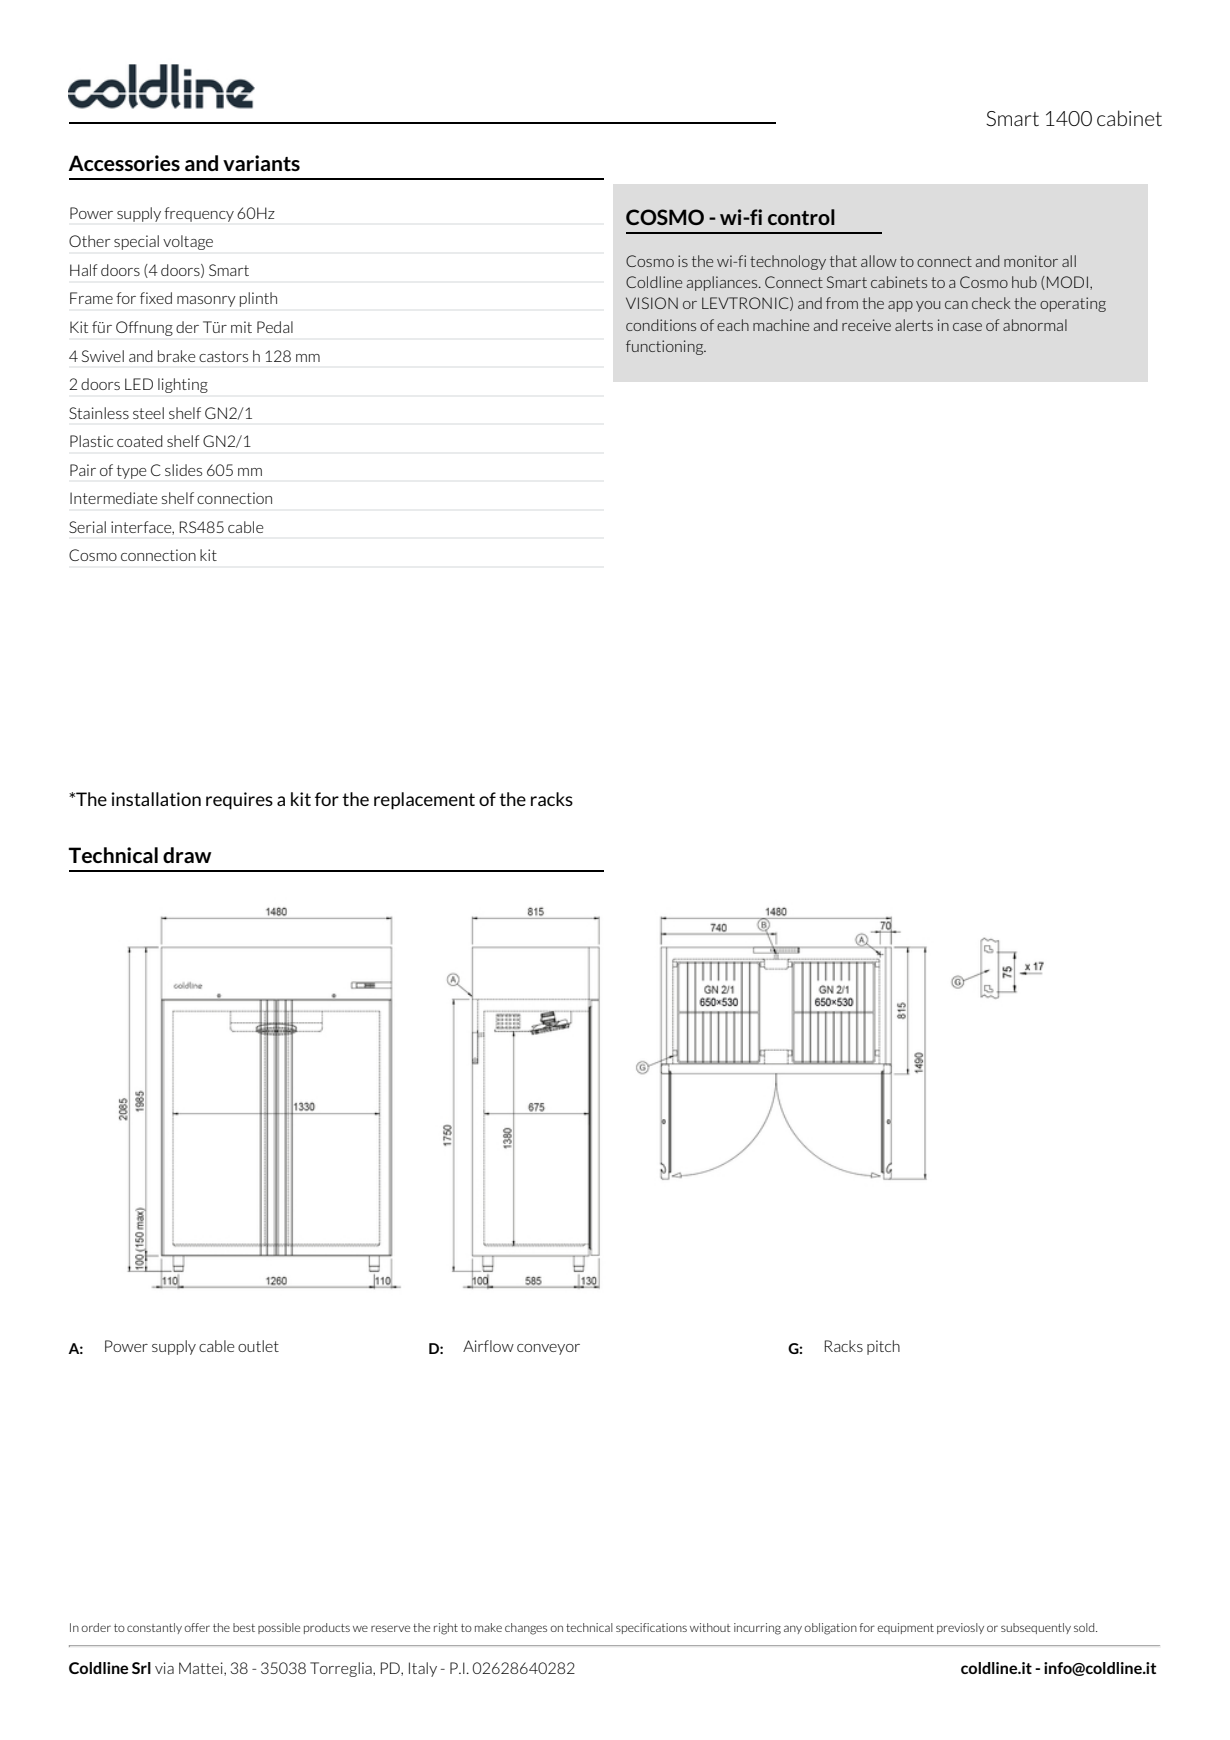 This screenshot has height=1740, width=1230. I want to click on replacement, so click(424, 801).
